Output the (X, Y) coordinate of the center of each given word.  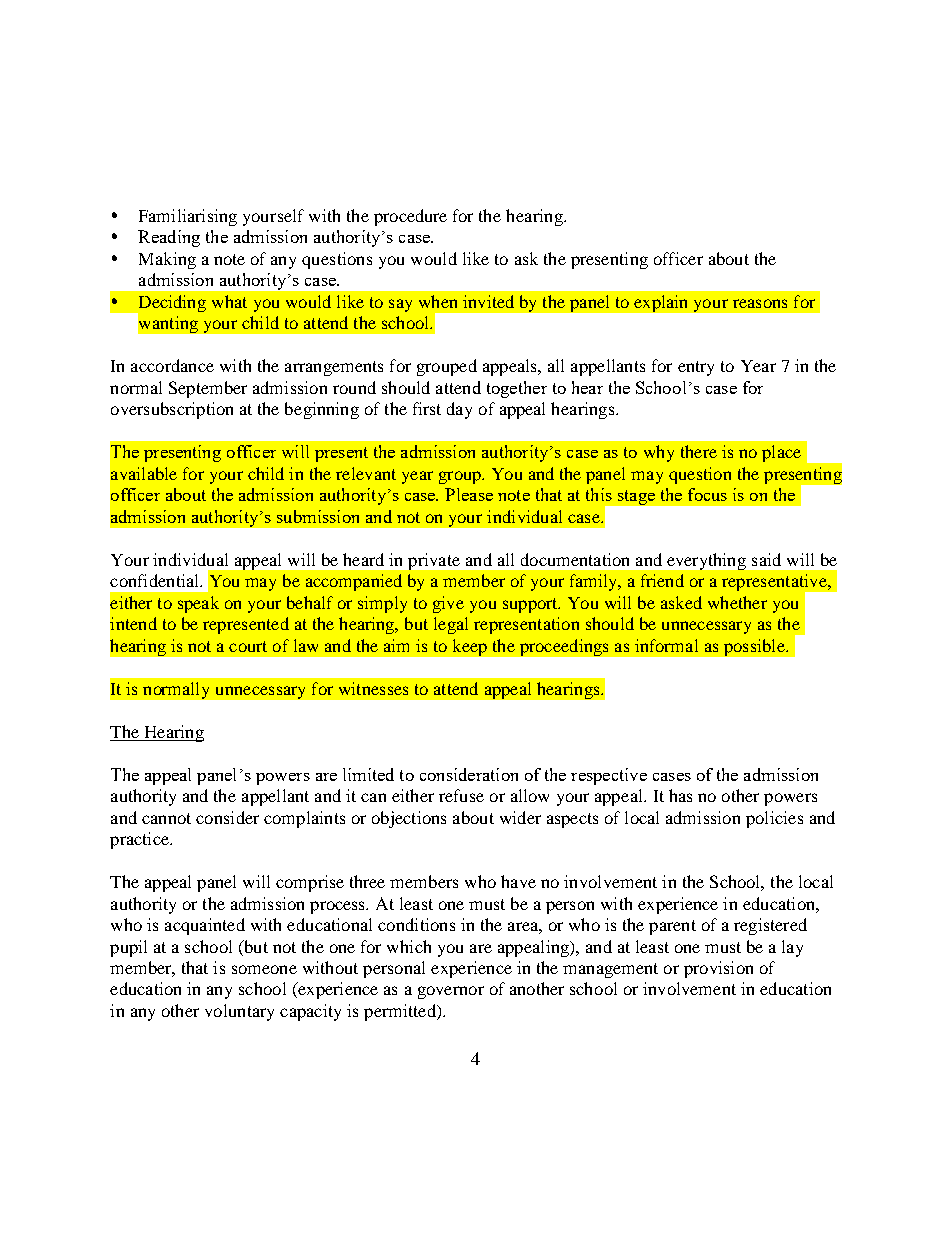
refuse (461, 795)
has (680, 795)
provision (718, 969)
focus (707, 494)
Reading (169, 238)
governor (451, 992)
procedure (410, 217)
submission (318, 516)
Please (469, 494)
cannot (166, 818)
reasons (760, 303)
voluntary (239, 1012)
